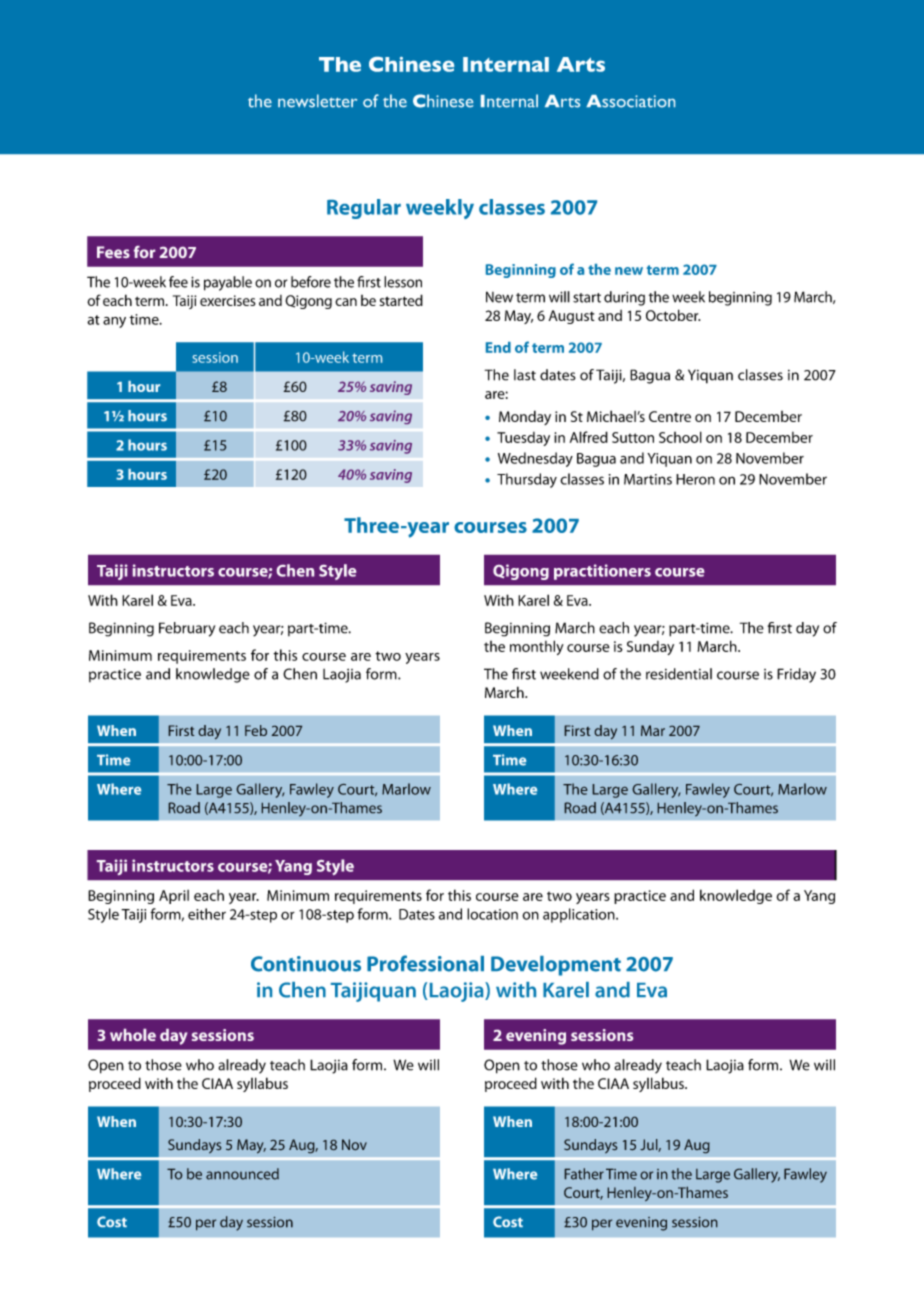 The image size is (924, 1308). I want to click on newsletter, so click(317, 101).
